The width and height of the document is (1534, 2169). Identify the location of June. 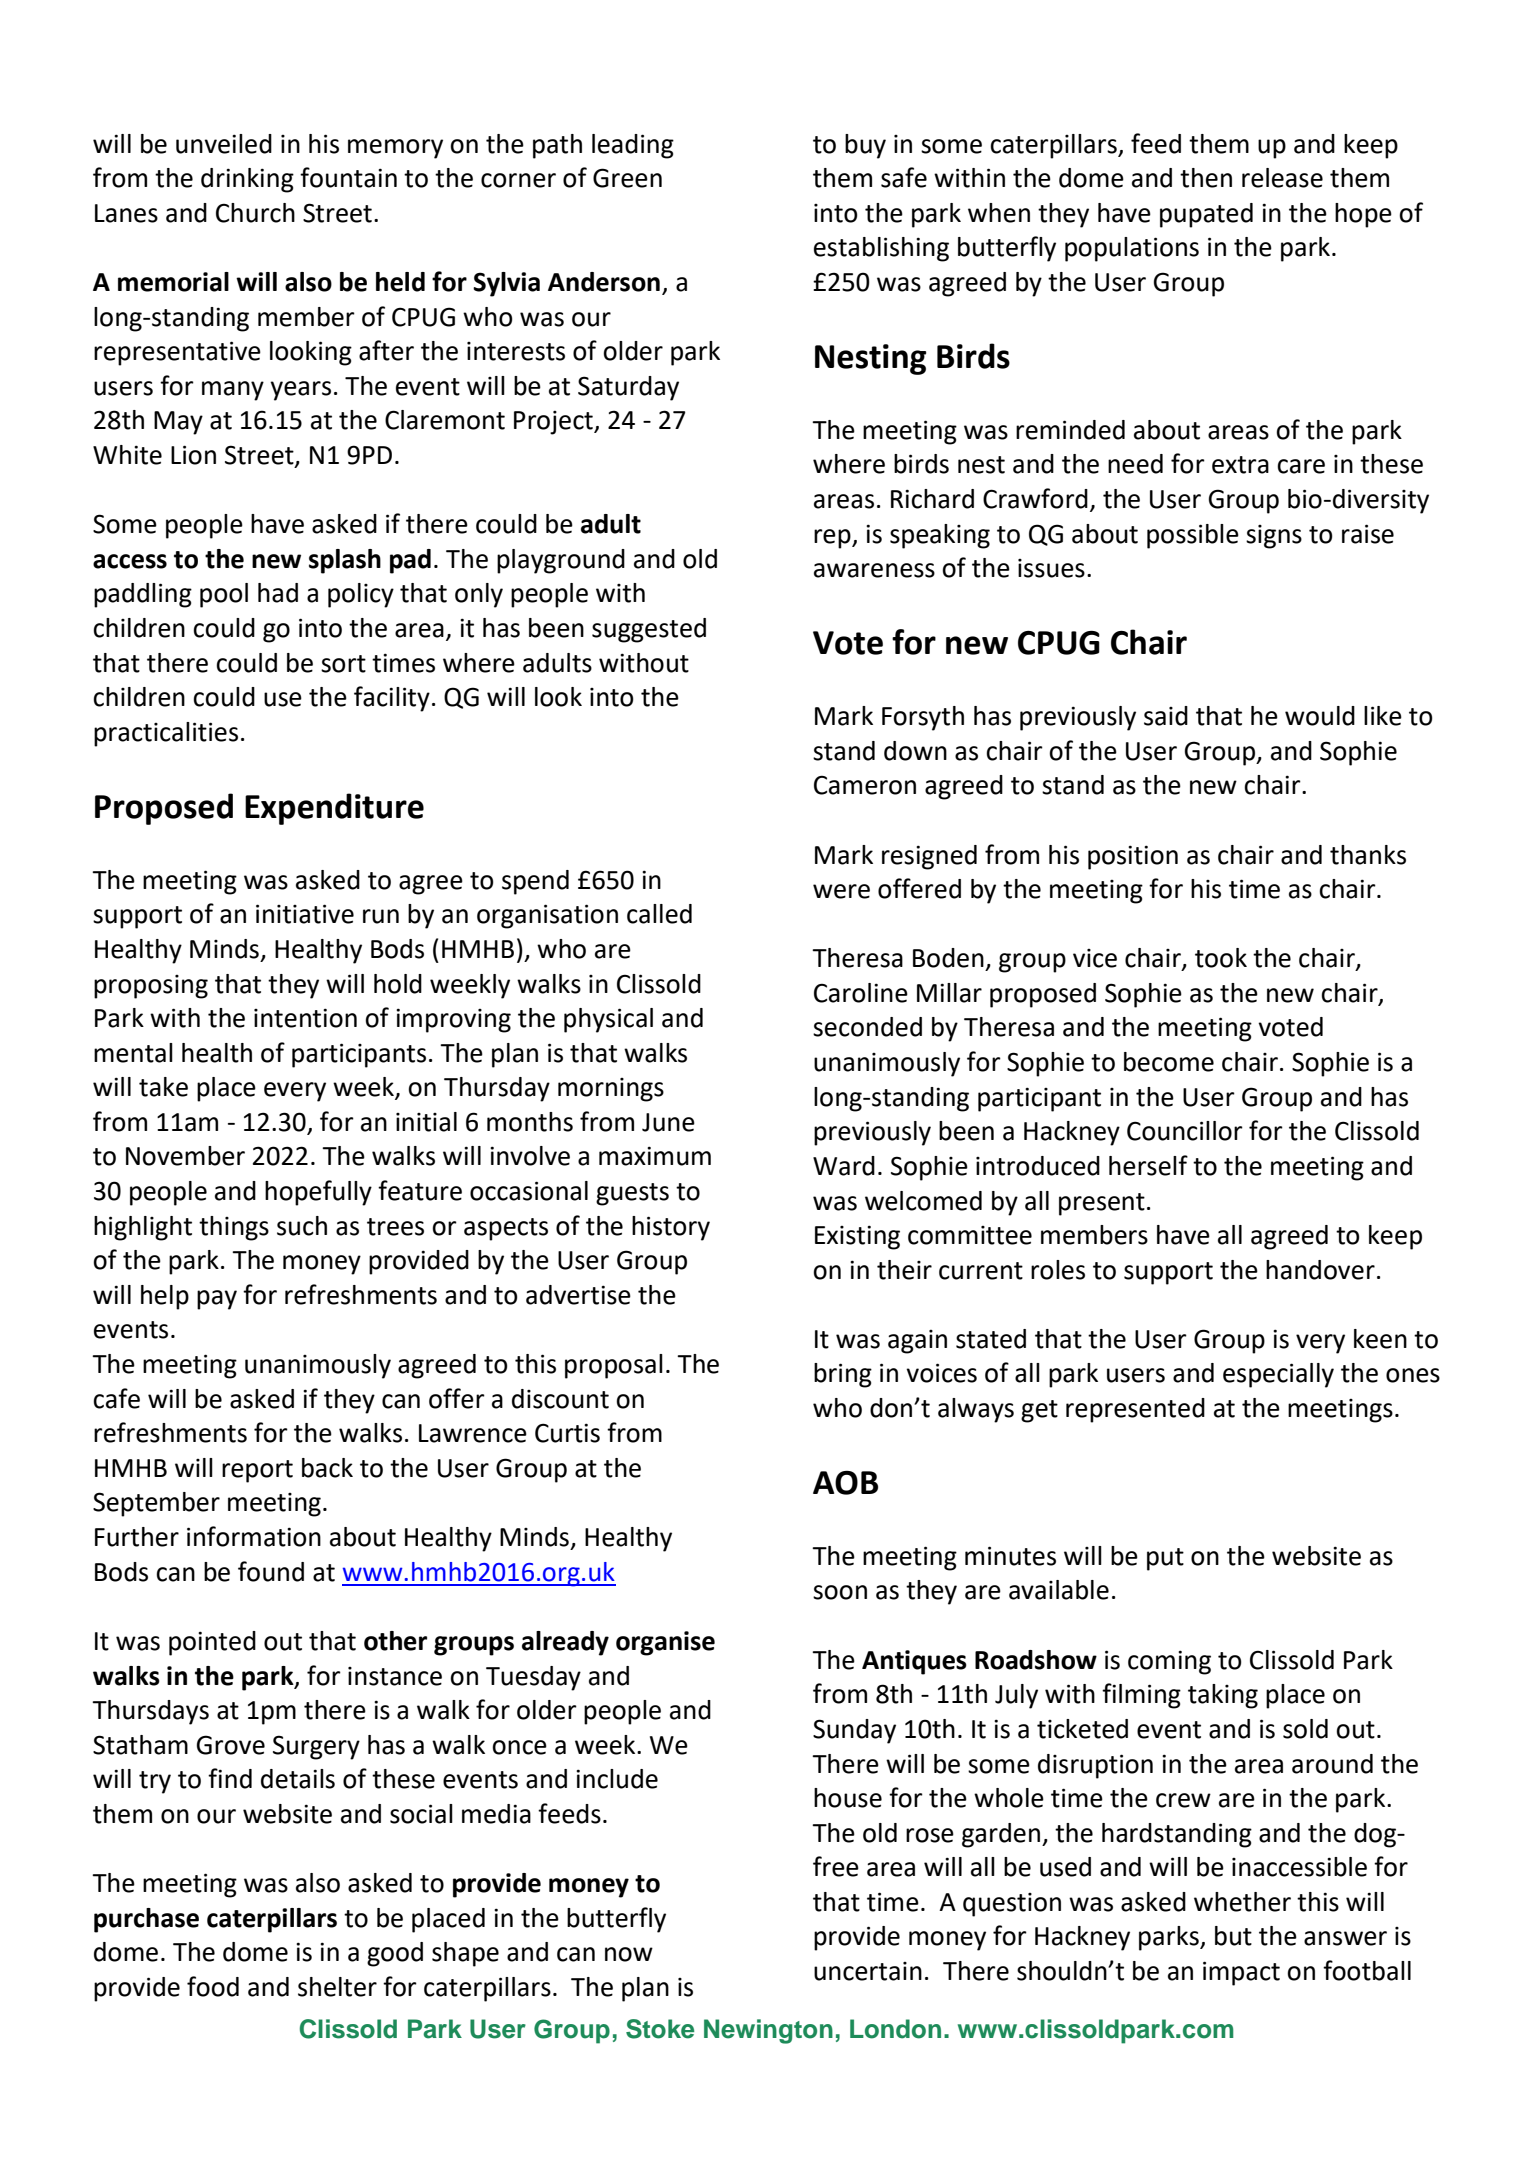
(668, 1122).
